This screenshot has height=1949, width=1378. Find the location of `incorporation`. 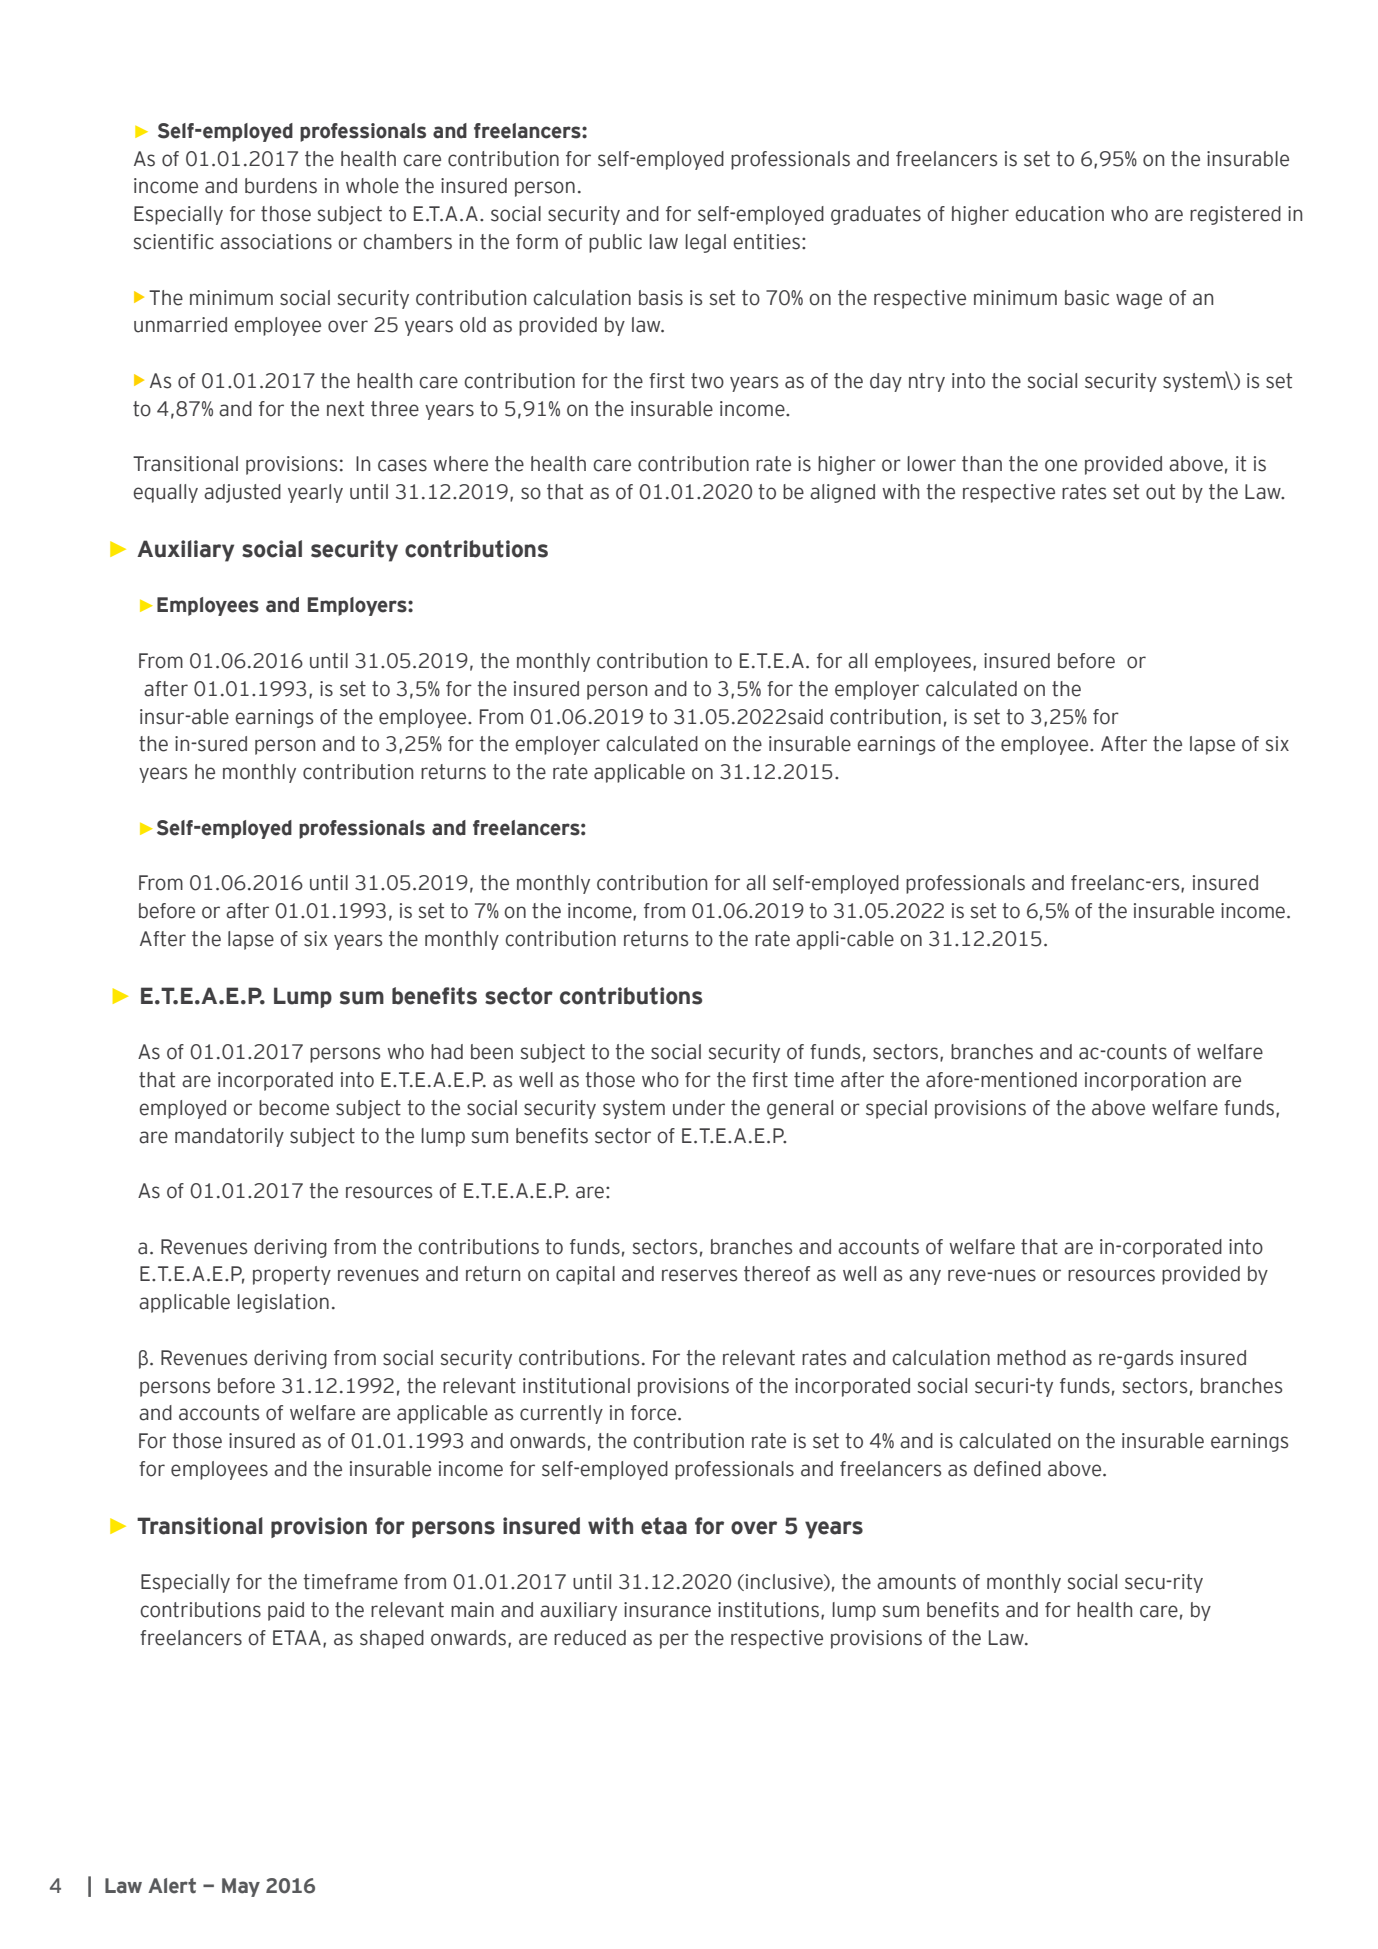

incorporation is located at coordinates (1145, 1081).
